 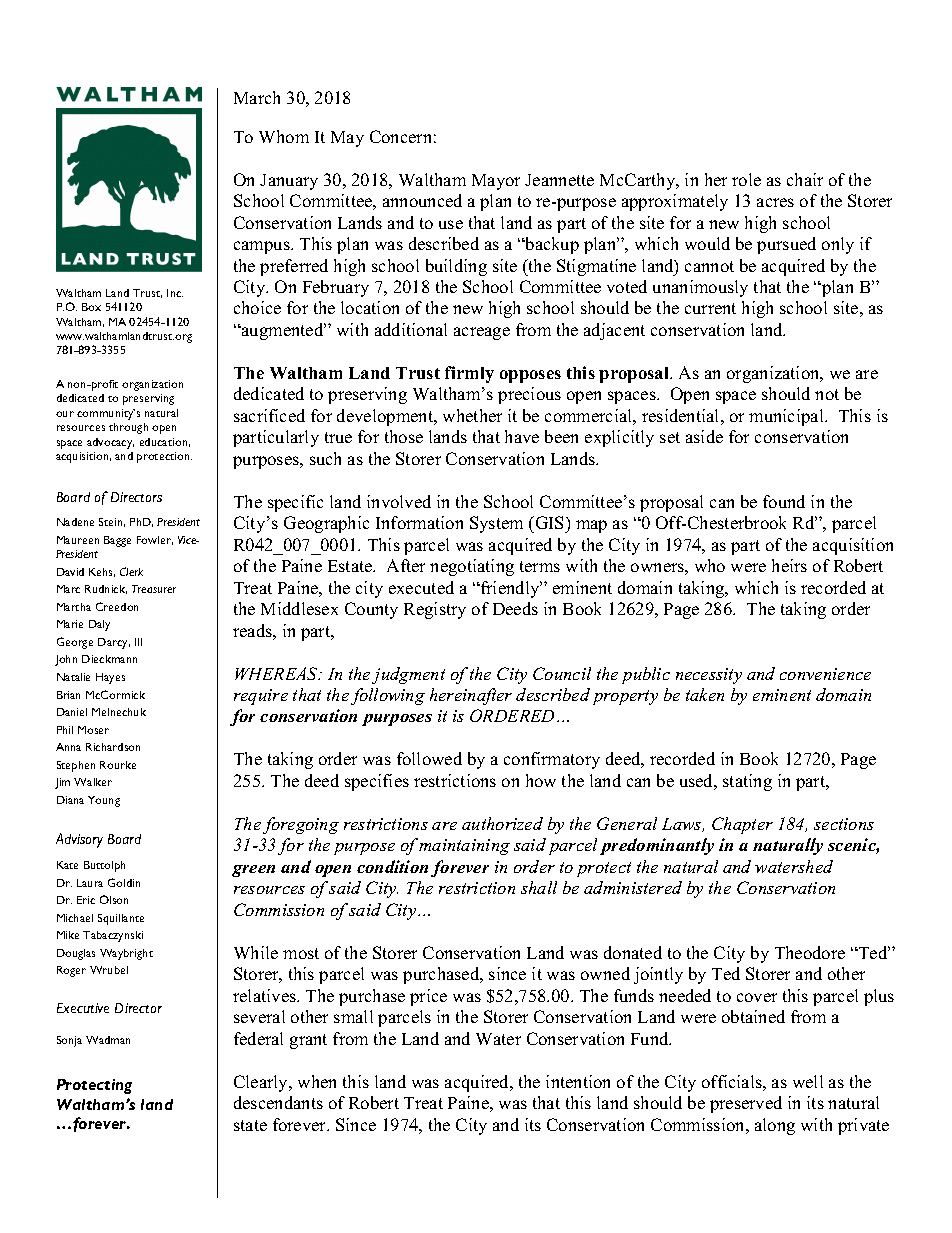 What do you see at coordinates (810, 952) in the screenshot?
I see `Theodore` at bounding box center [810, 952].
